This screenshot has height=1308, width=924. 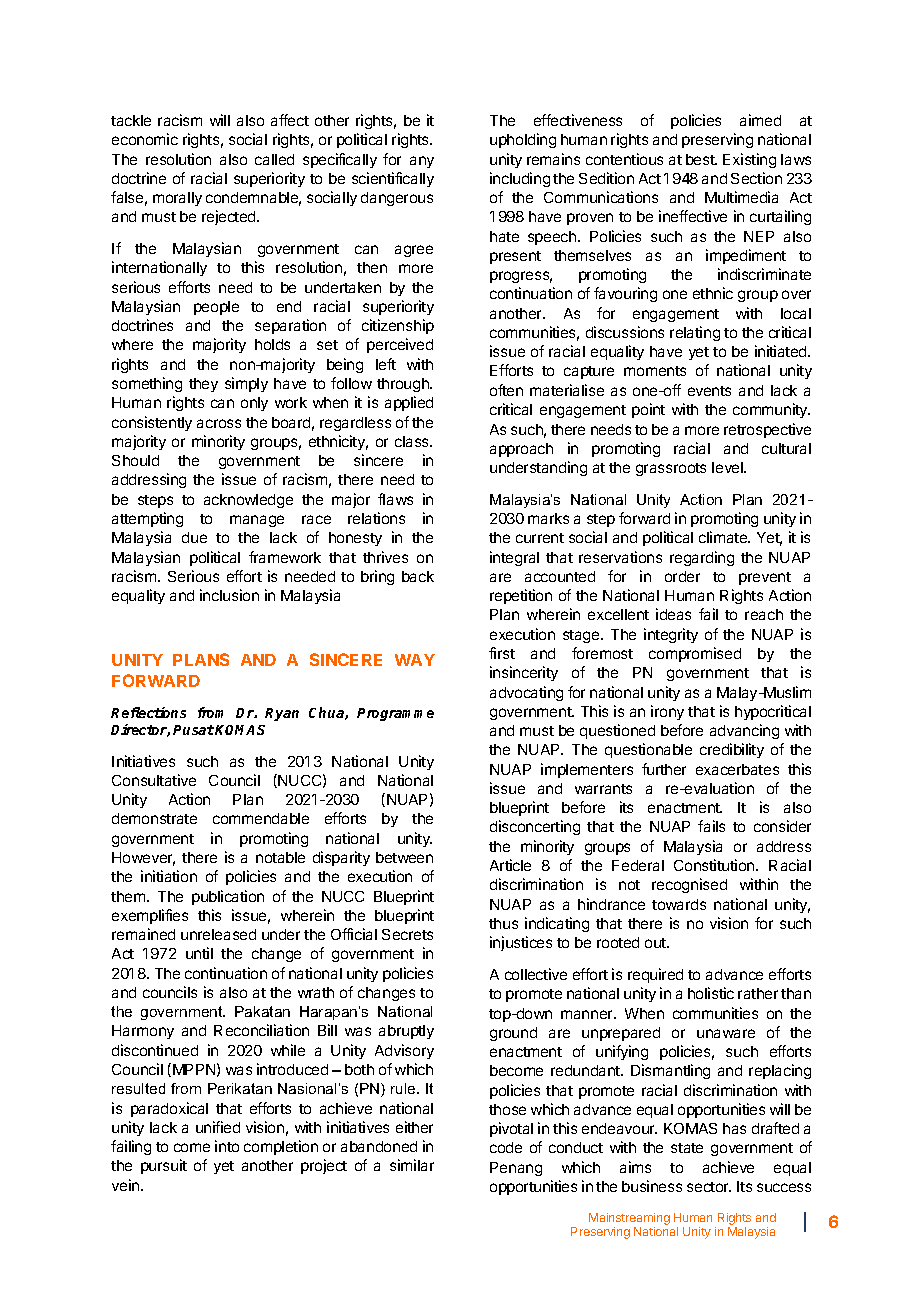 I want to click on first, so click(x=502, y=653).
